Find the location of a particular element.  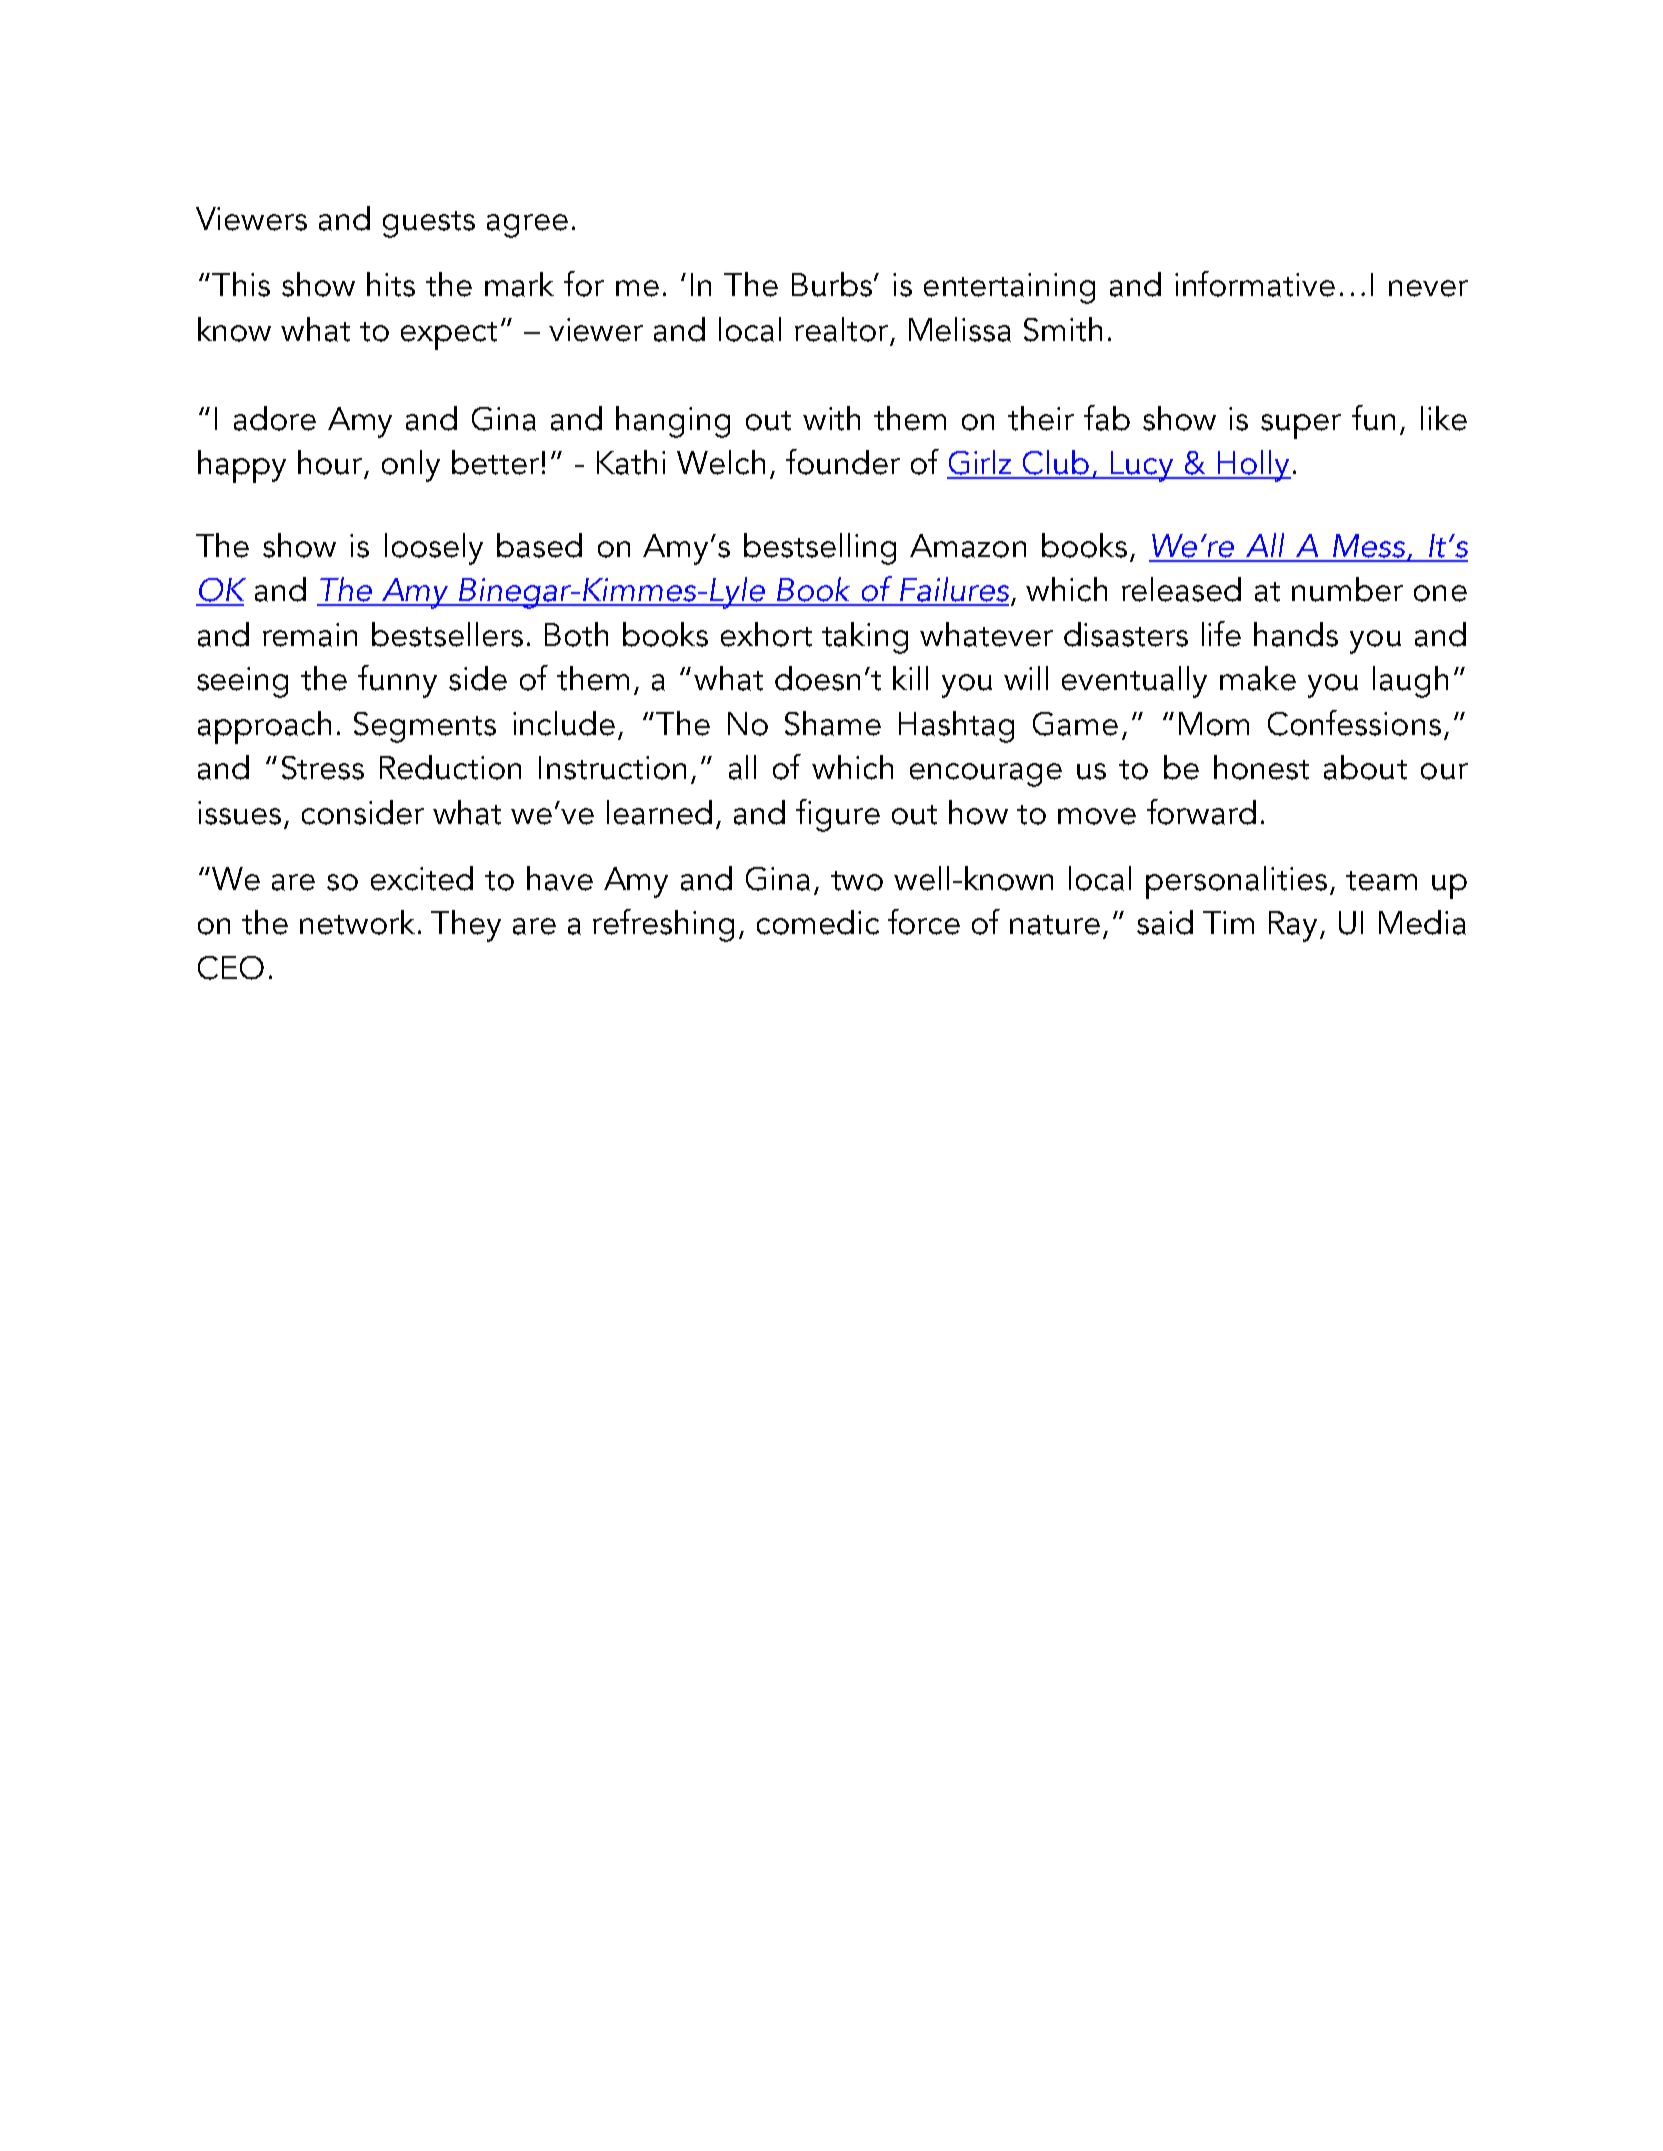

Confessions is located at coordinates (1354, 723).
